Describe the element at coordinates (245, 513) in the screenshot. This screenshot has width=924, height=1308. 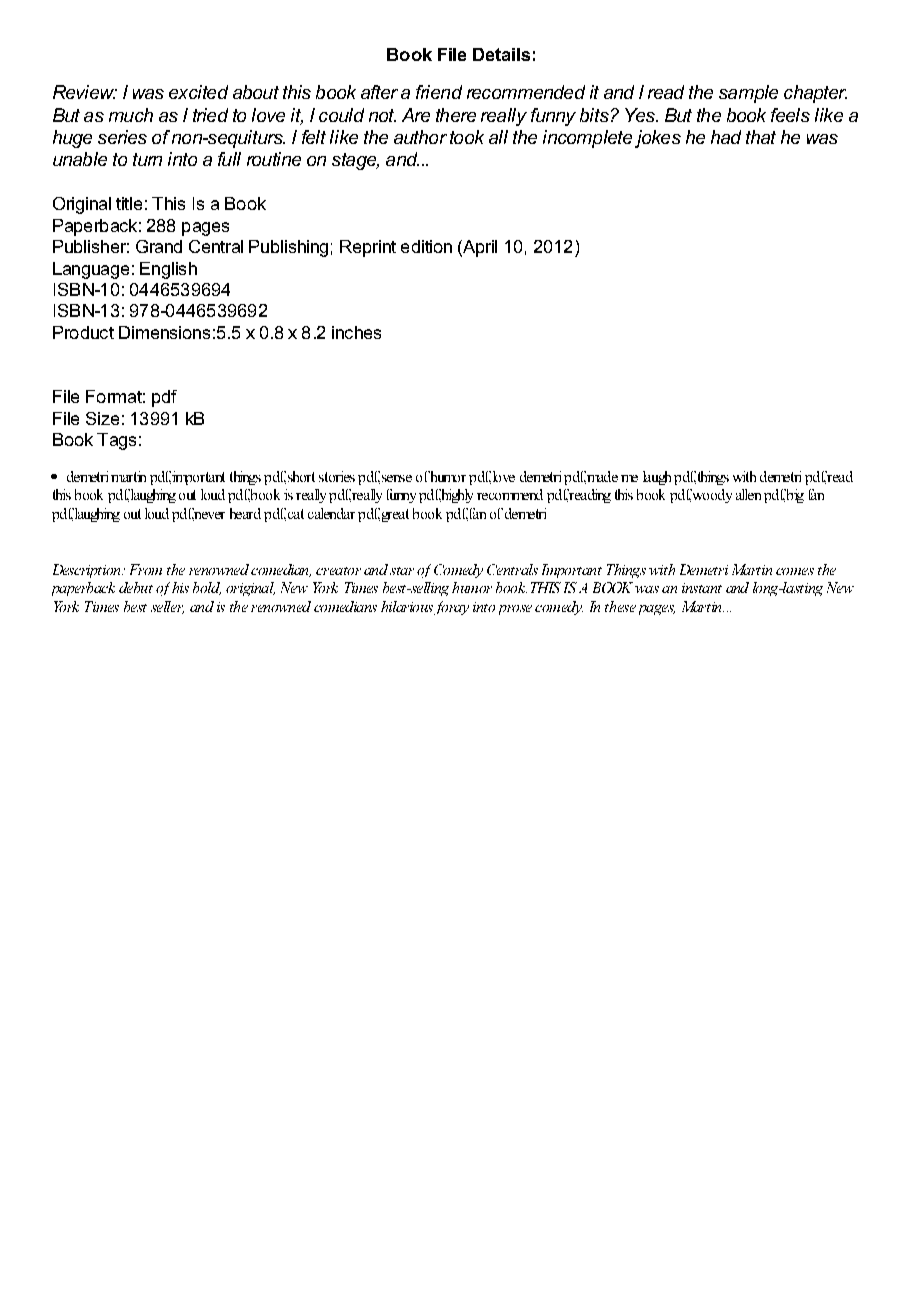
I see `heard` at that location.
